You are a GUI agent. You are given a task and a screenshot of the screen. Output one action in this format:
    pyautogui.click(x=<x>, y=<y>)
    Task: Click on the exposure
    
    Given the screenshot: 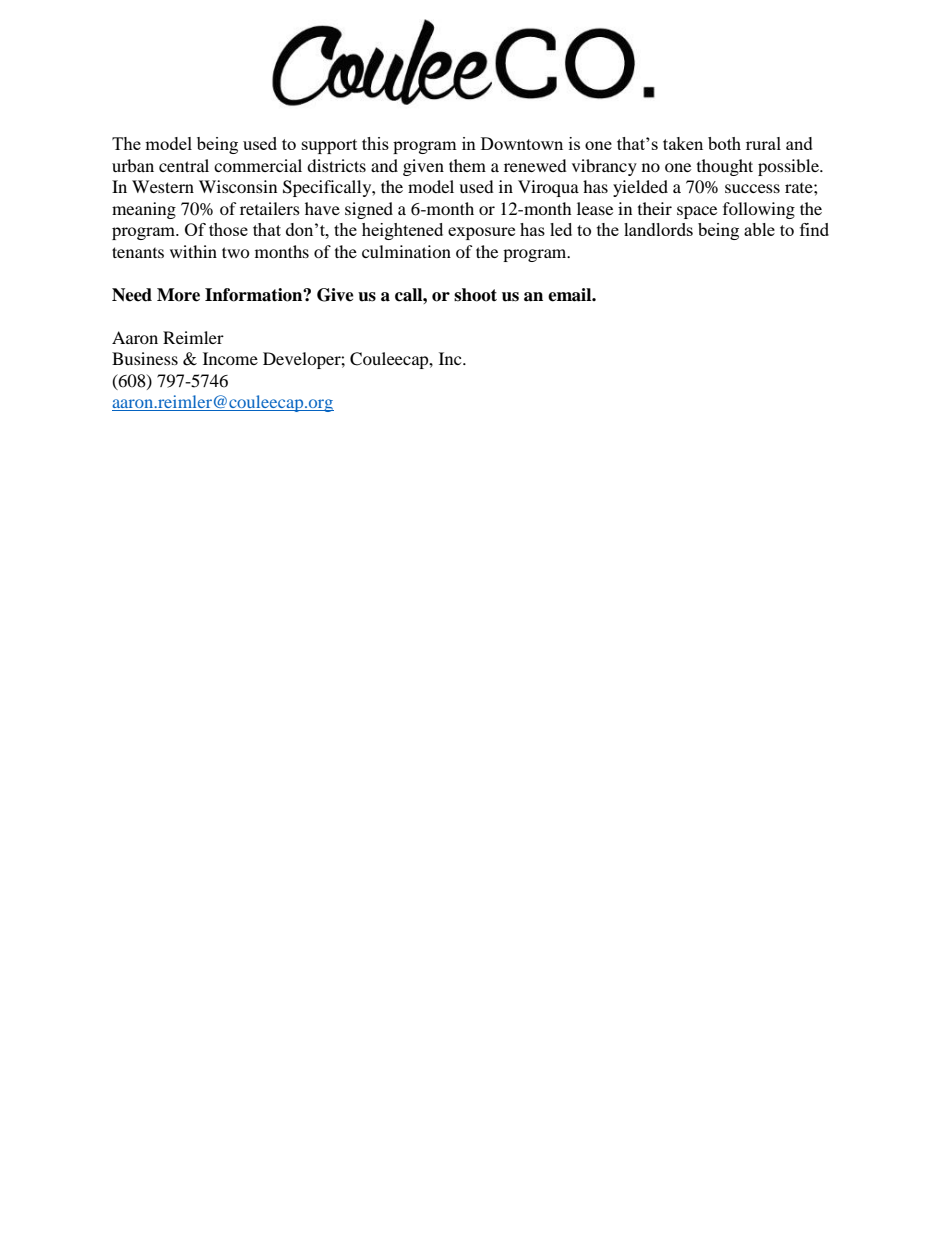 What is the action you would take?
    pyautogui.click(x=481, y=233)
